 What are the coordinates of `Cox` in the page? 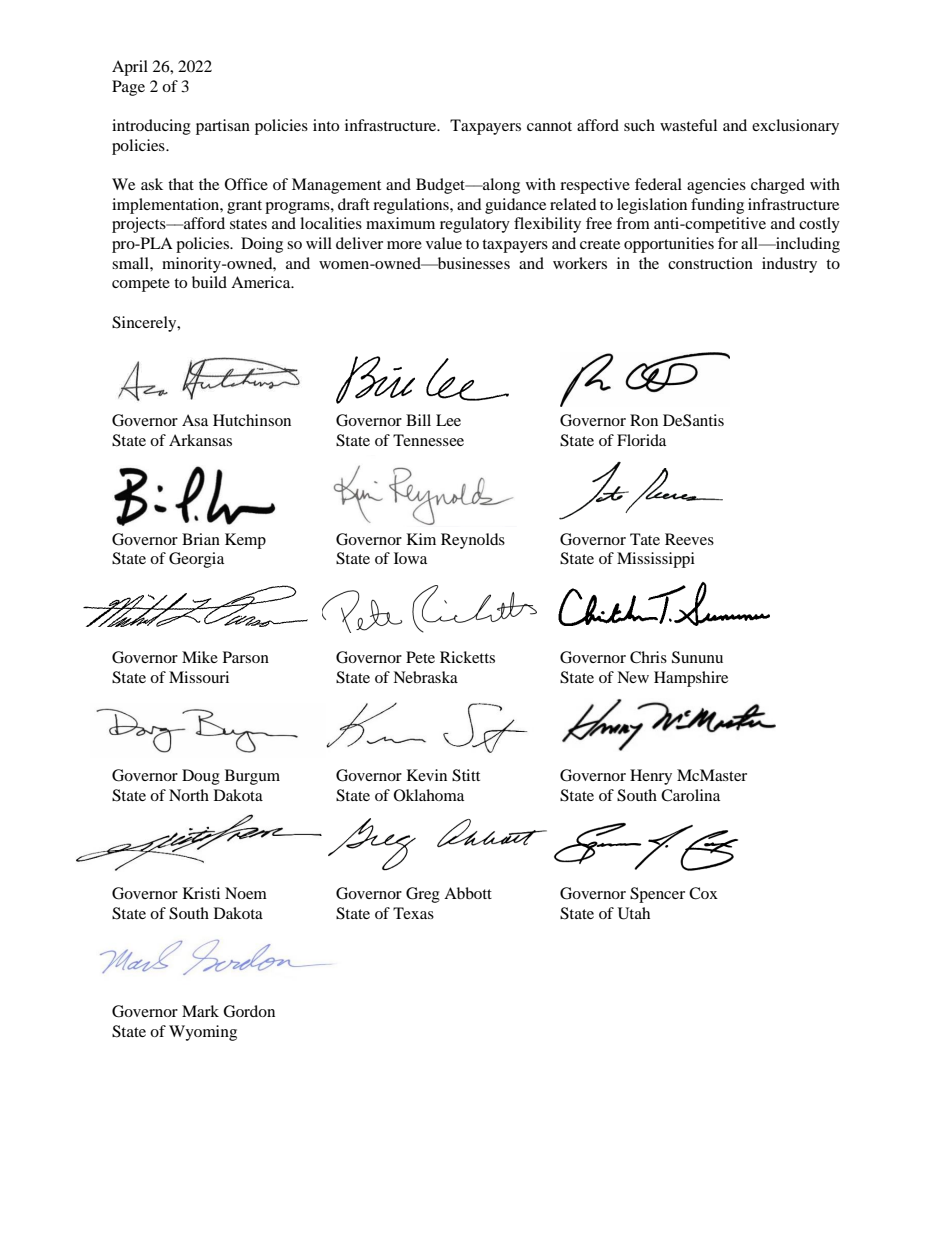 It's located at (703, 893).
